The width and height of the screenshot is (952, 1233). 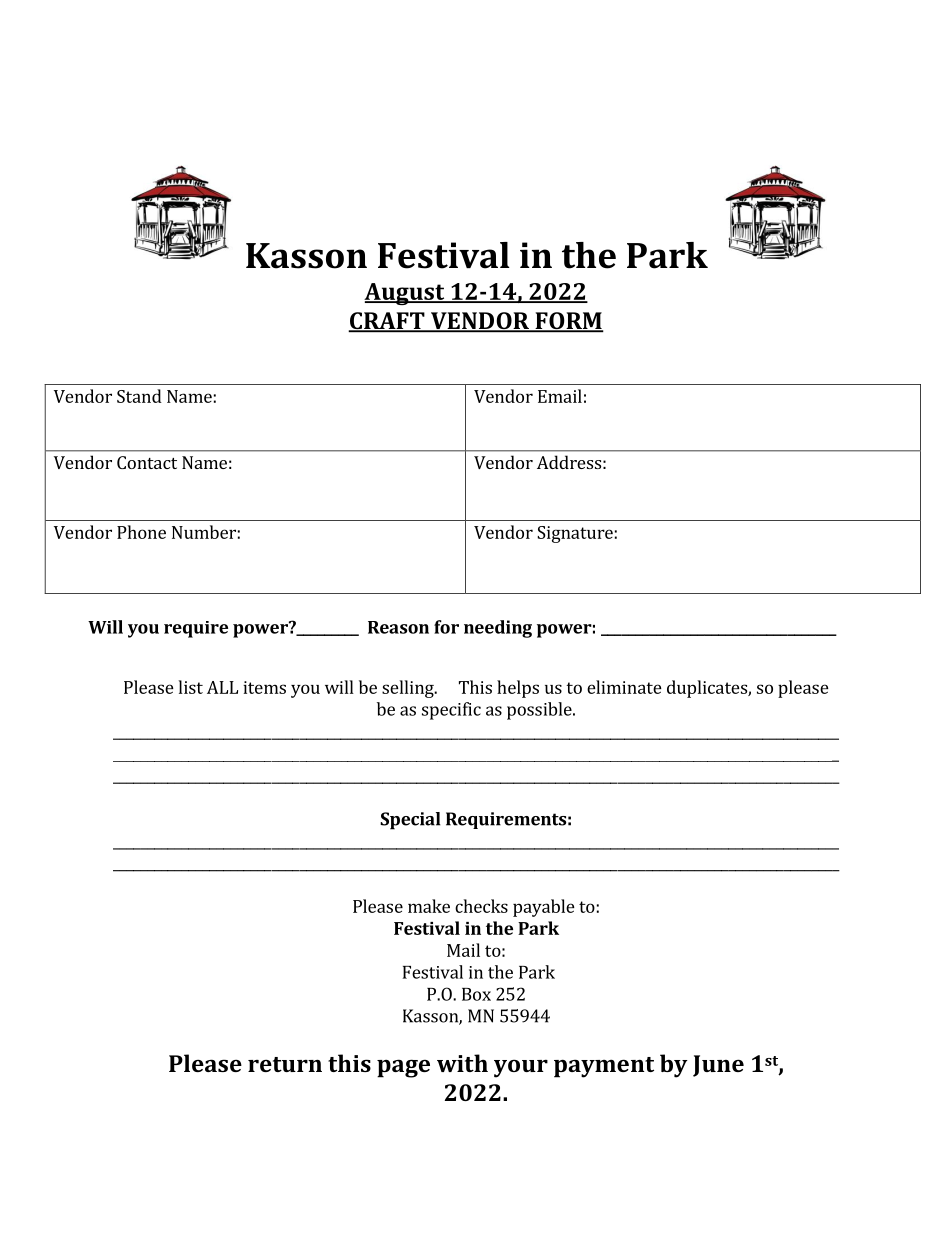 What do you see at coordinates (568, 322) in the screenshot?
I see `FORM` at bounding box center [568, 322].
